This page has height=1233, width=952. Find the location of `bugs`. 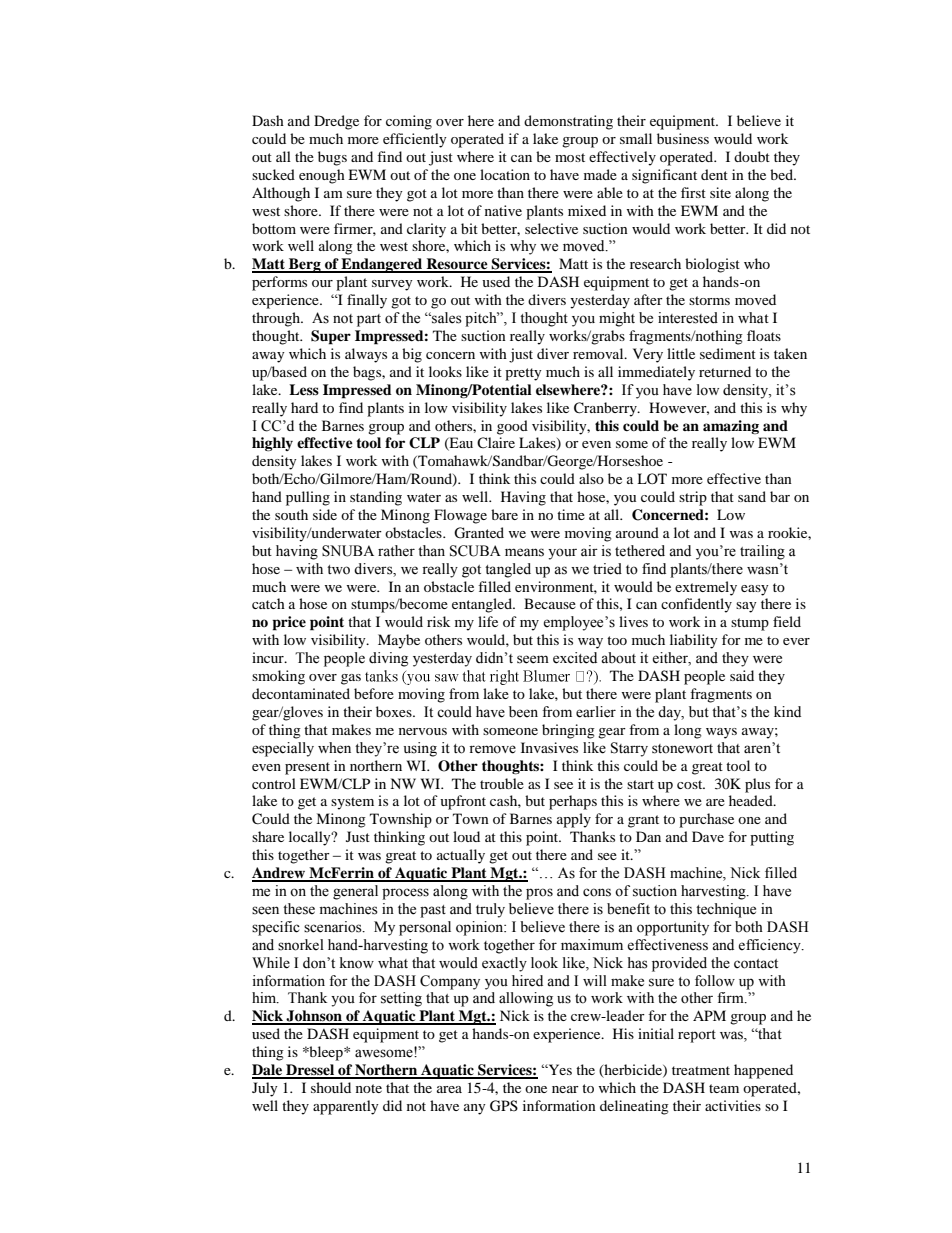

bugs is located at coordinates (332, 158).
